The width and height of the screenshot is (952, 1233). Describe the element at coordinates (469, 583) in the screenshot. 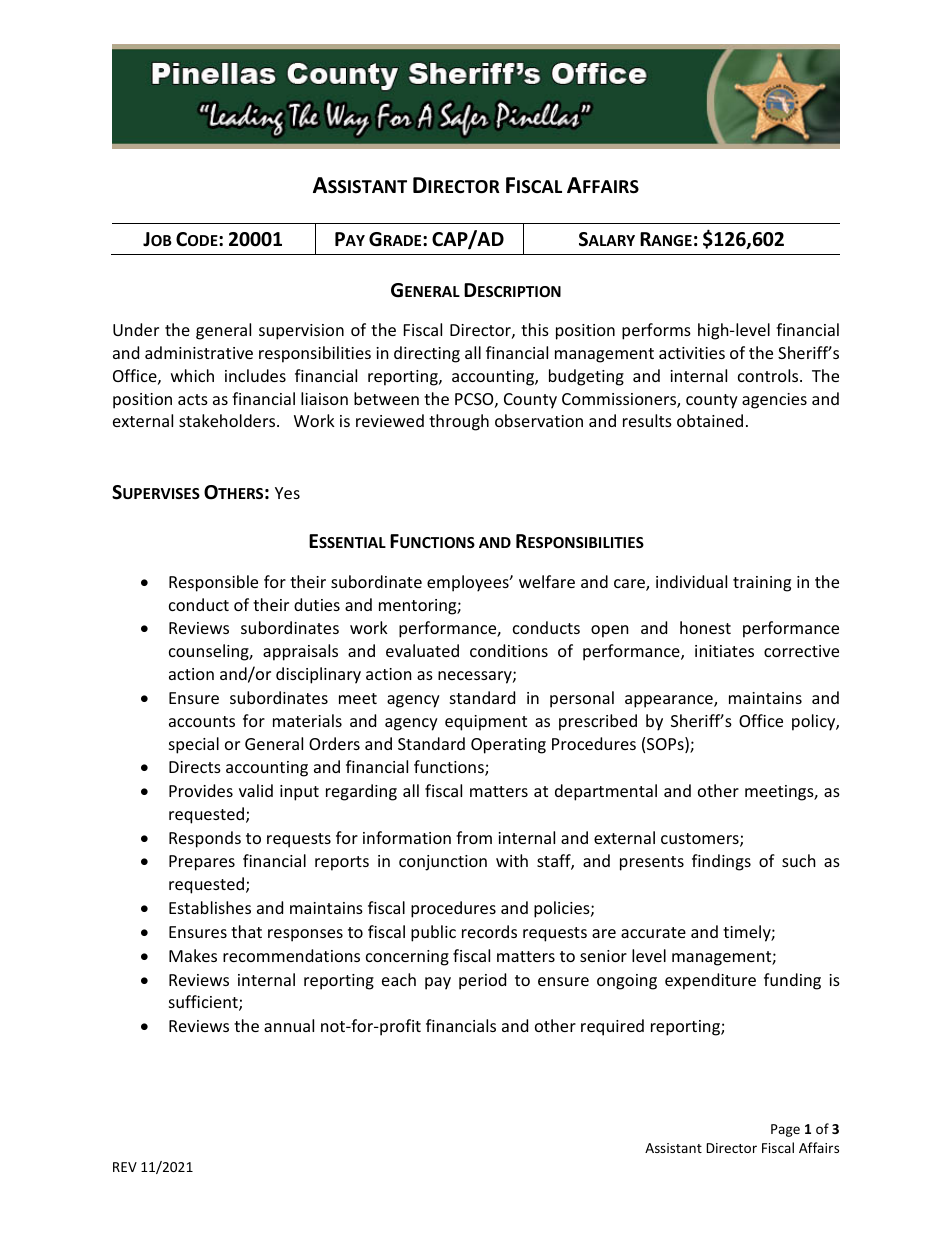

I see `employees` at that location.
